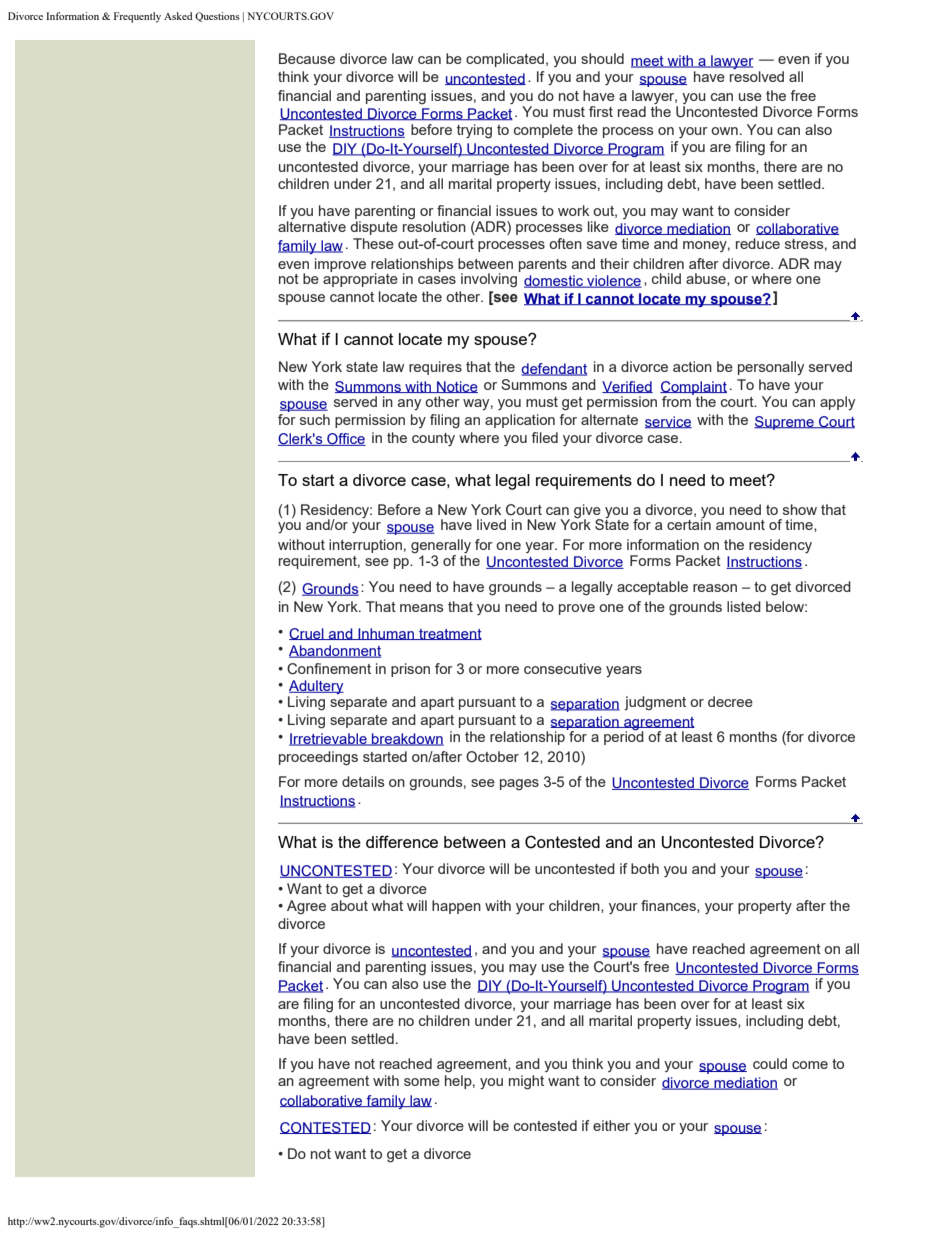 Image resolution: width=952 pixels, height=1233 pixels. Describe the element at coordinates (707, 279) in the image. I see `abuse` at that location.
